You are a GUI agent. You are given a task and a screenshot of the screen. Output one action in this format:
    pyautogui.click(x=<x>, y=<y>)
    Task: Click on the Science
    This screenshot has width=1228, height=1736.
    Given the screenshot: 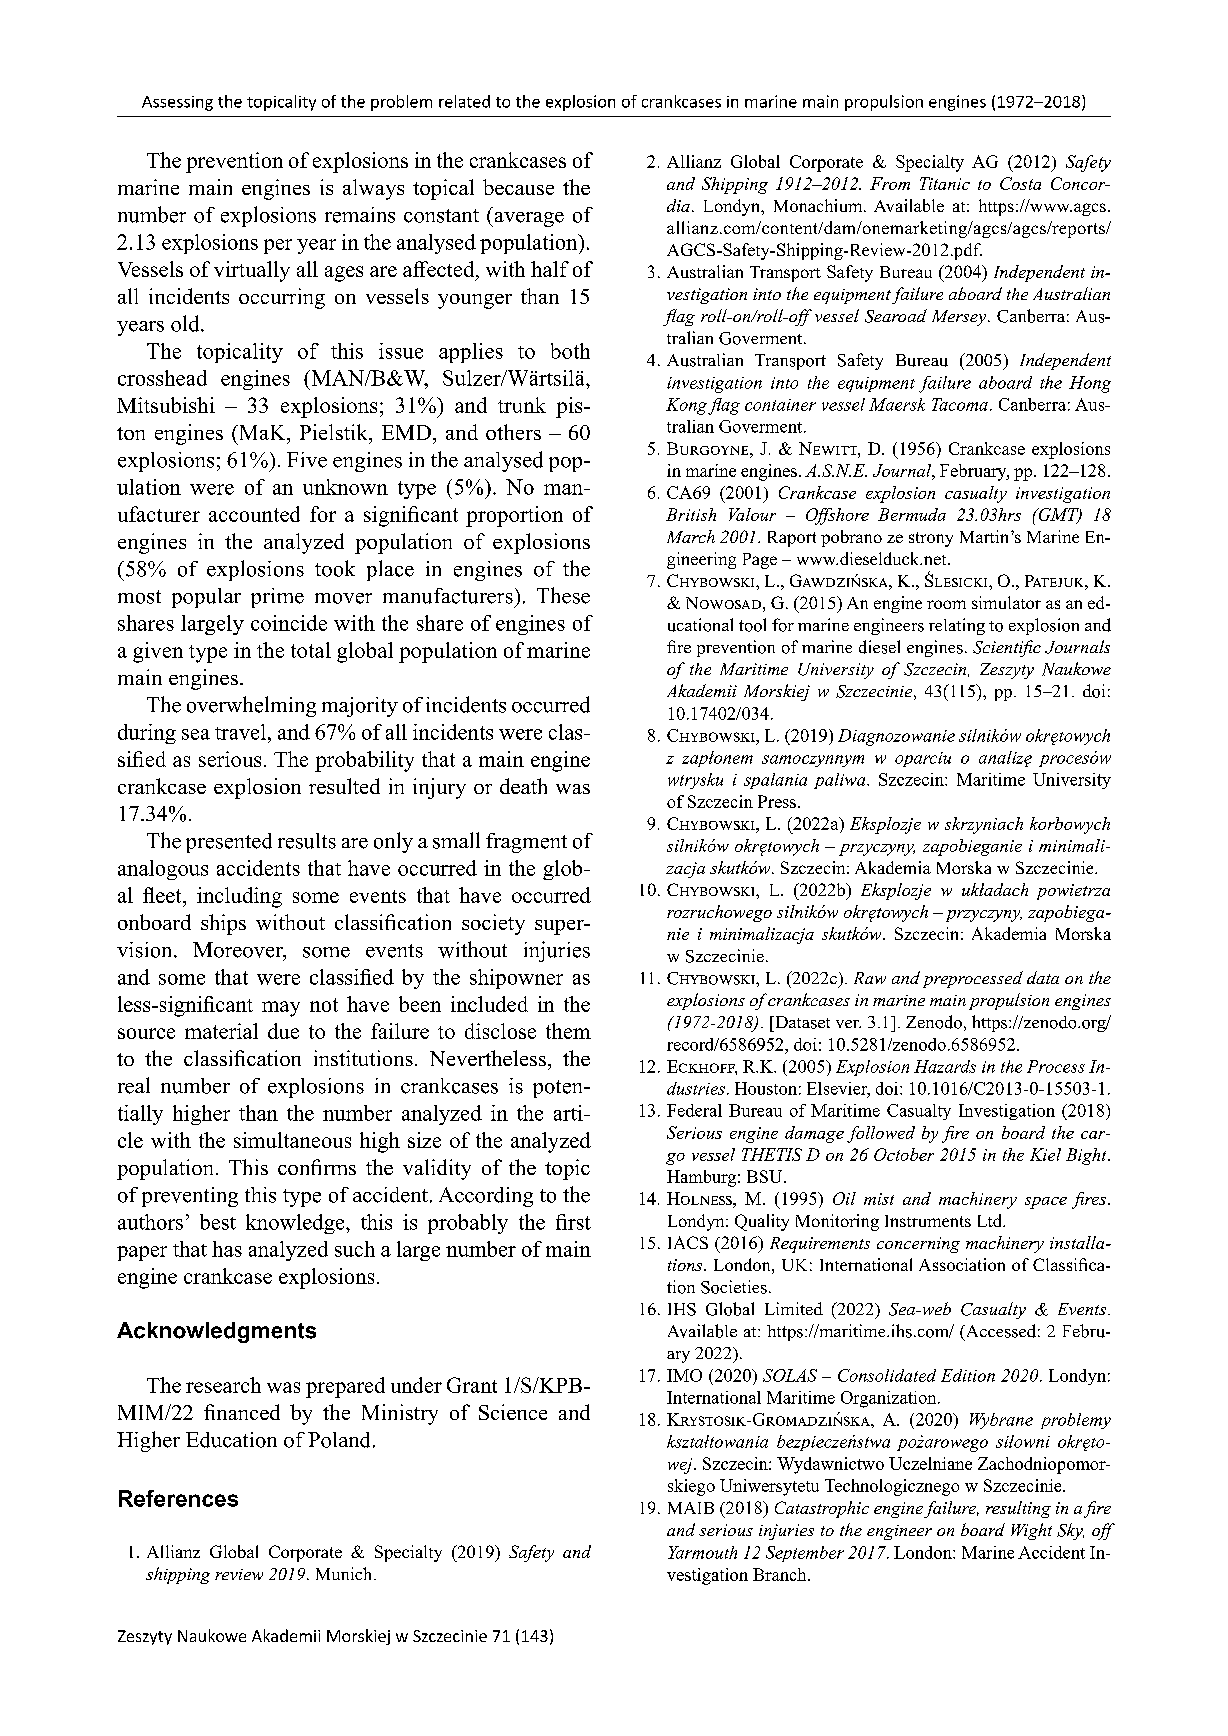 What is the action you would take?
    pyautogui.click(x=513, y=1412)
